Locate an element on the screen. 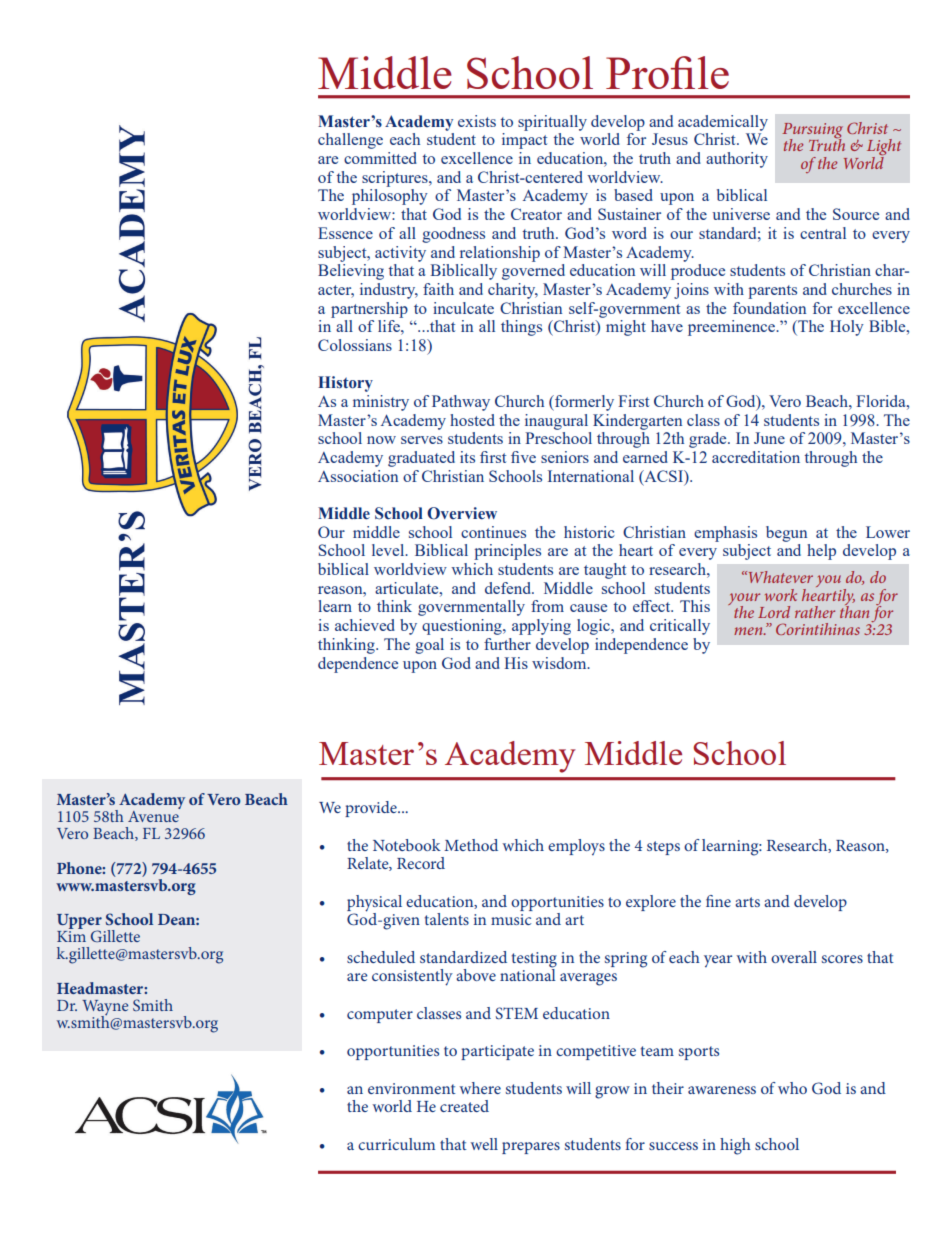  steps is located at coordinates (663, 848).
